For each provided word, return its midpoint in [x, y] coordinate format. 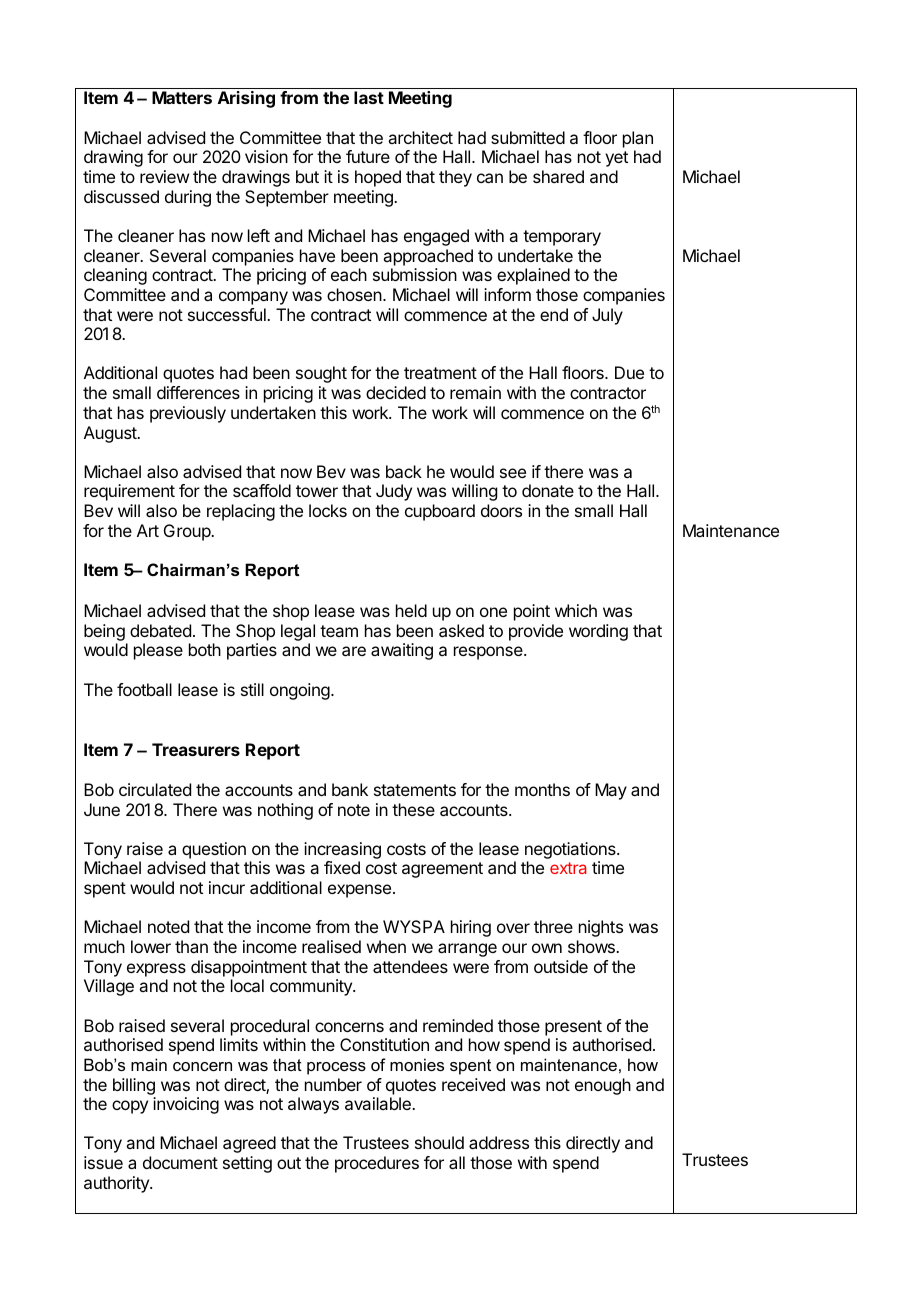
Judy [394, 492]
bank [350, 789]
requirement [129, 492]
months [542, 789]
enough [603, 1086]
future [368, 156]
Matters [182, 97]
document [180, 1162]
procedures [377, 1164]
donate [548, 490]
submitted [528, 137]
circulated [155, 789]
